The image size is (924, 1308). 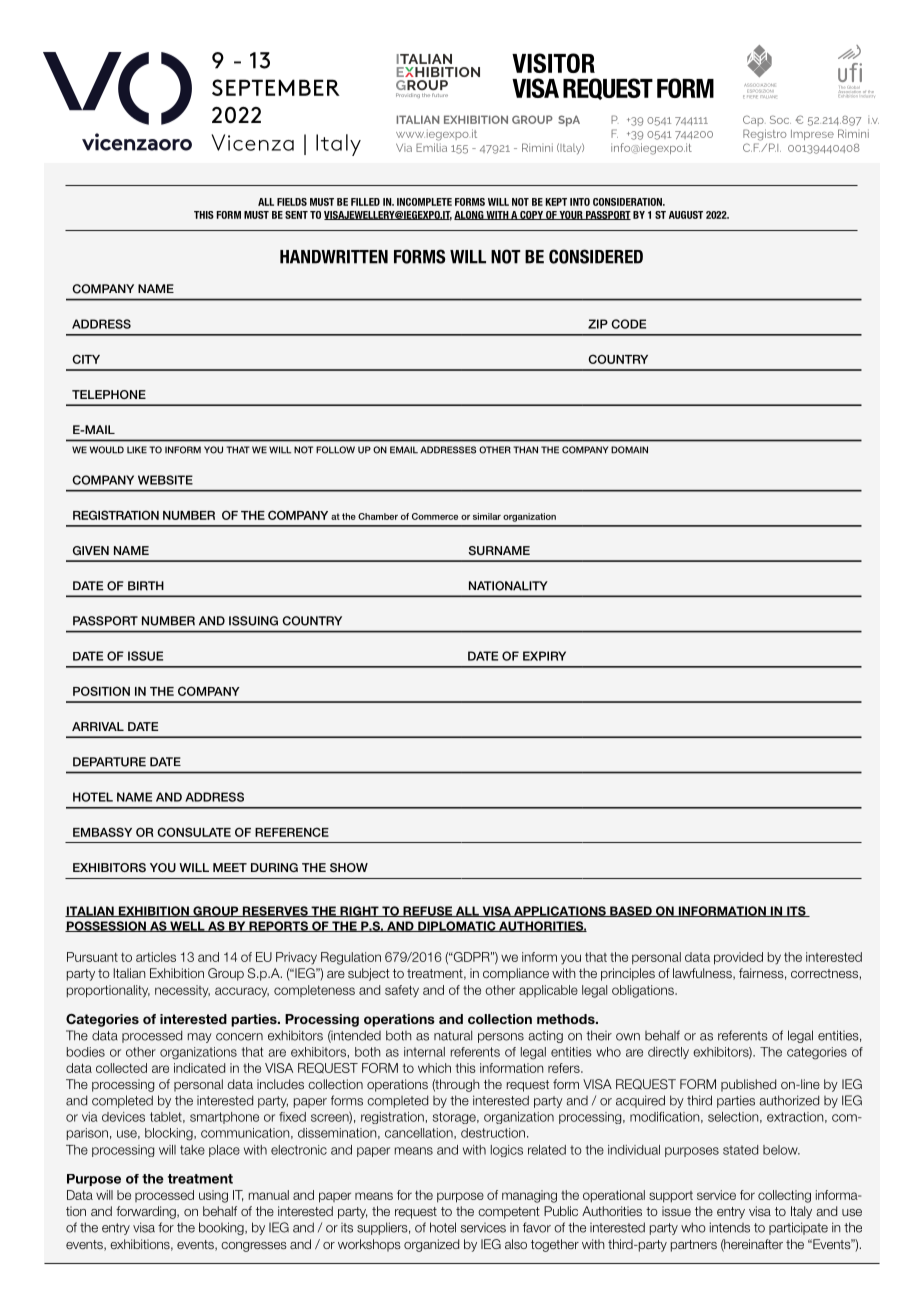 What do you see at coordinates (276, 87) in the page?
I see `SEPTEMBER` at bounding box center [276, 87].
